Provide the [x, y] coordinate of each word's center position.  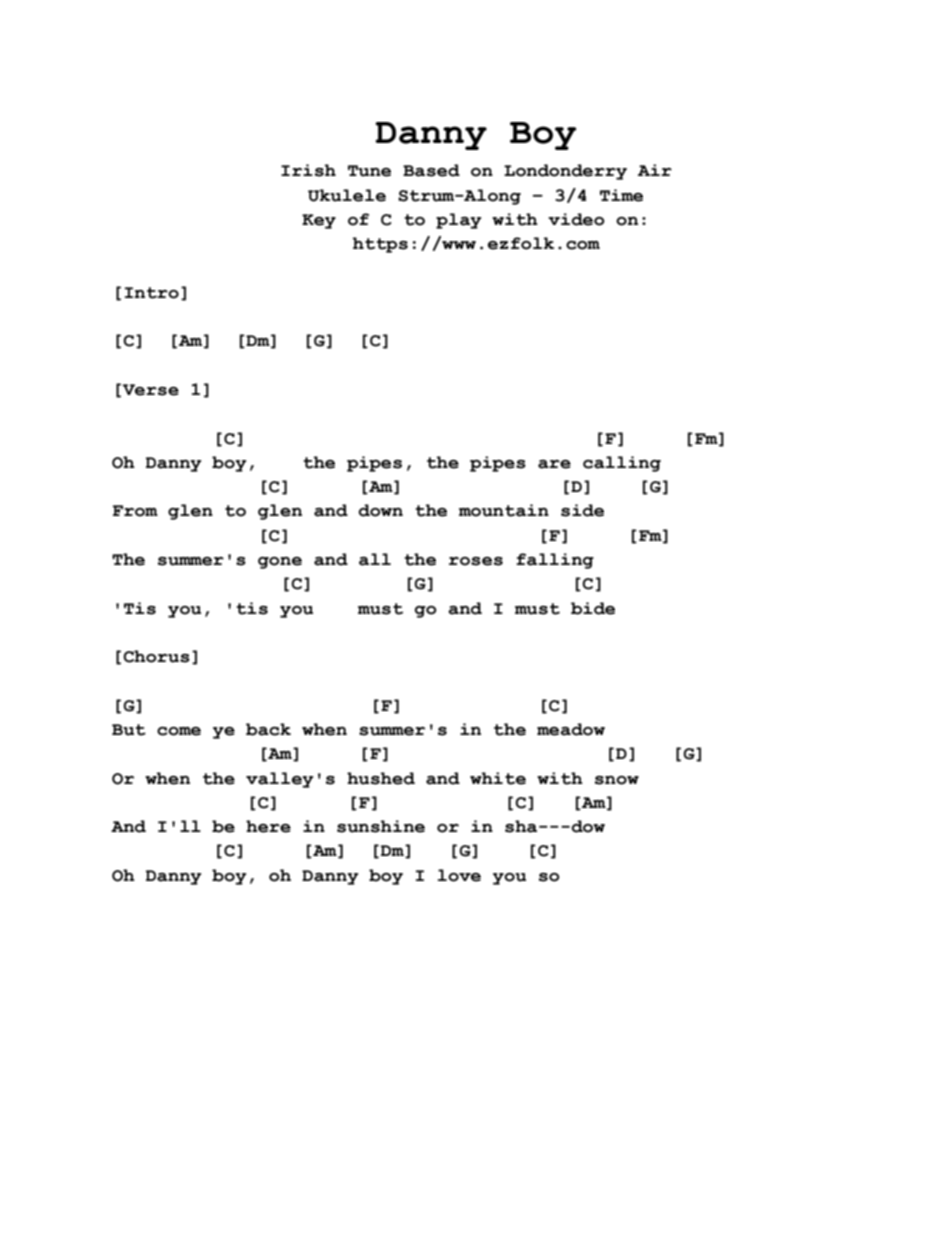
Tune [369, 171]
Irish [308, 170]
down [380, 510]
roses [476, 561]
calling [622, 464]
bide [593, 608]
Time [621, 195]
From [135, 511]
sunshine [381, 826]
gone [280, 563]
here [268, 826]
